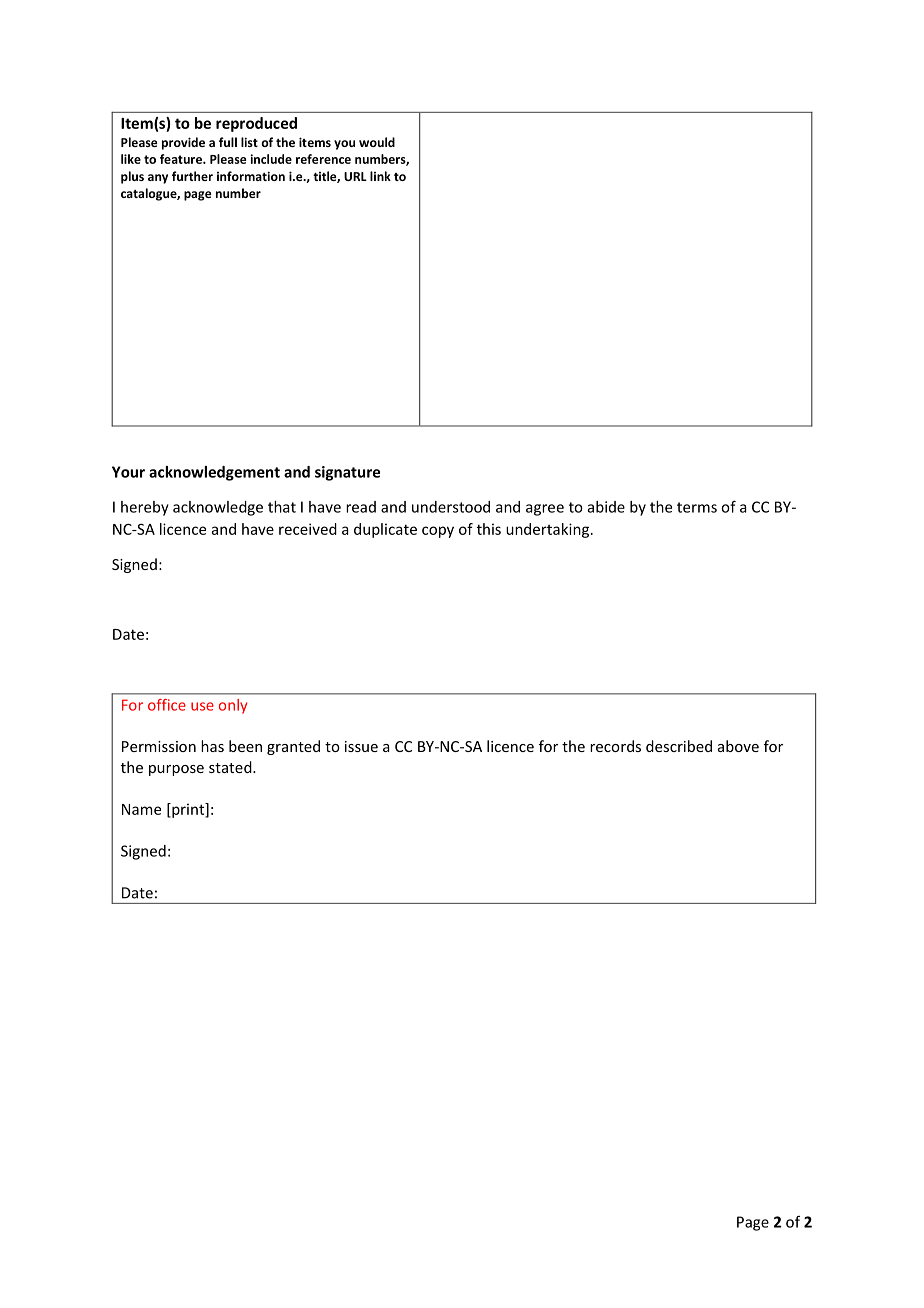 The image size is (924, 1308). What do you see at coordinates (176, 770) in the screenshot?
I see `purpose` at bounding box center [176, 770].
